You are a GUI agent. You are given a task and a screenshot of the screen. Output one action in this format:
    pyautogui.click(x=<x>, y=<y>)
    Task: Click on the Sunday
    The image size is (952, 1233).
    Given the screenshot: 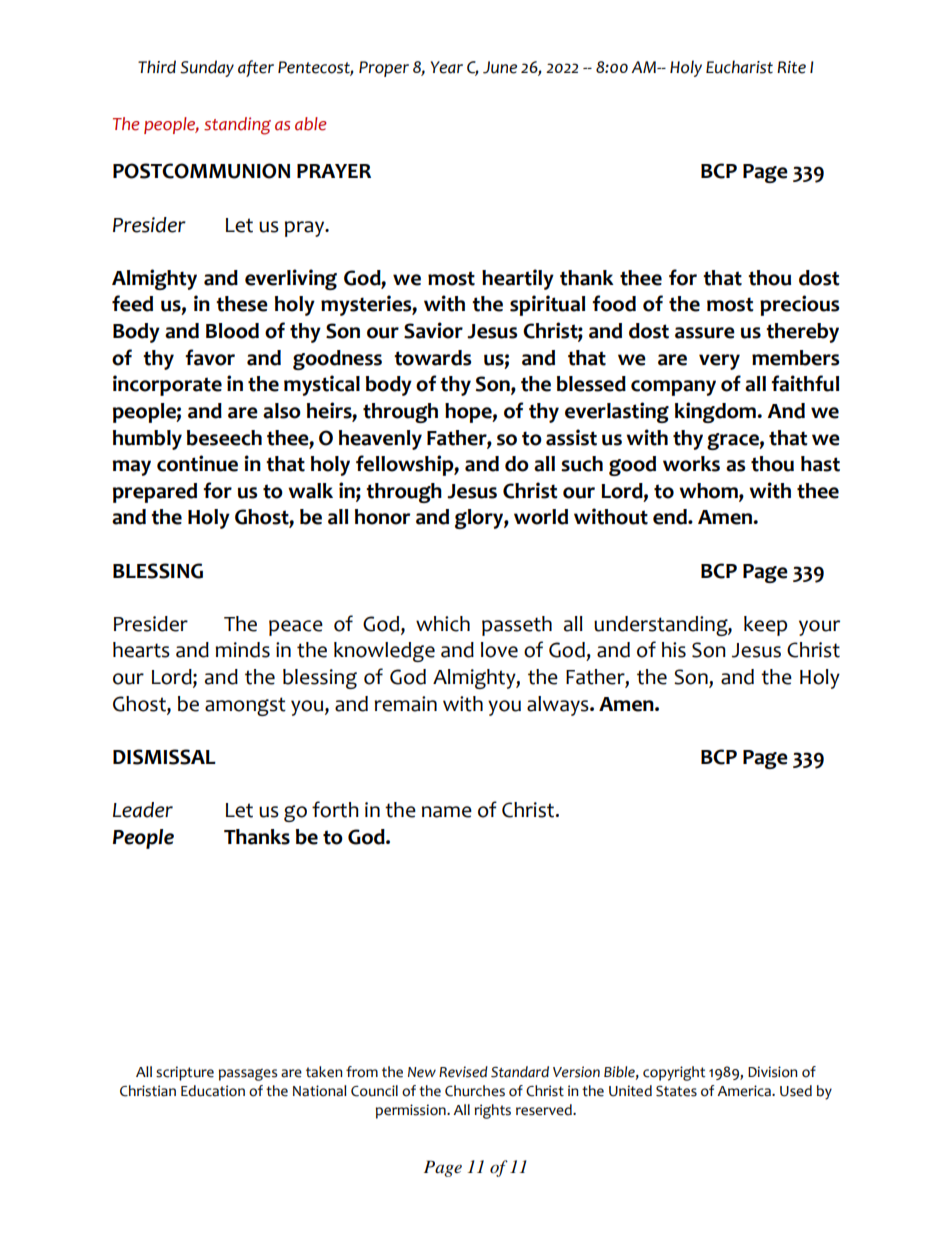 What is the action you would take?
    pyautogui.click(x=207, y=68)
